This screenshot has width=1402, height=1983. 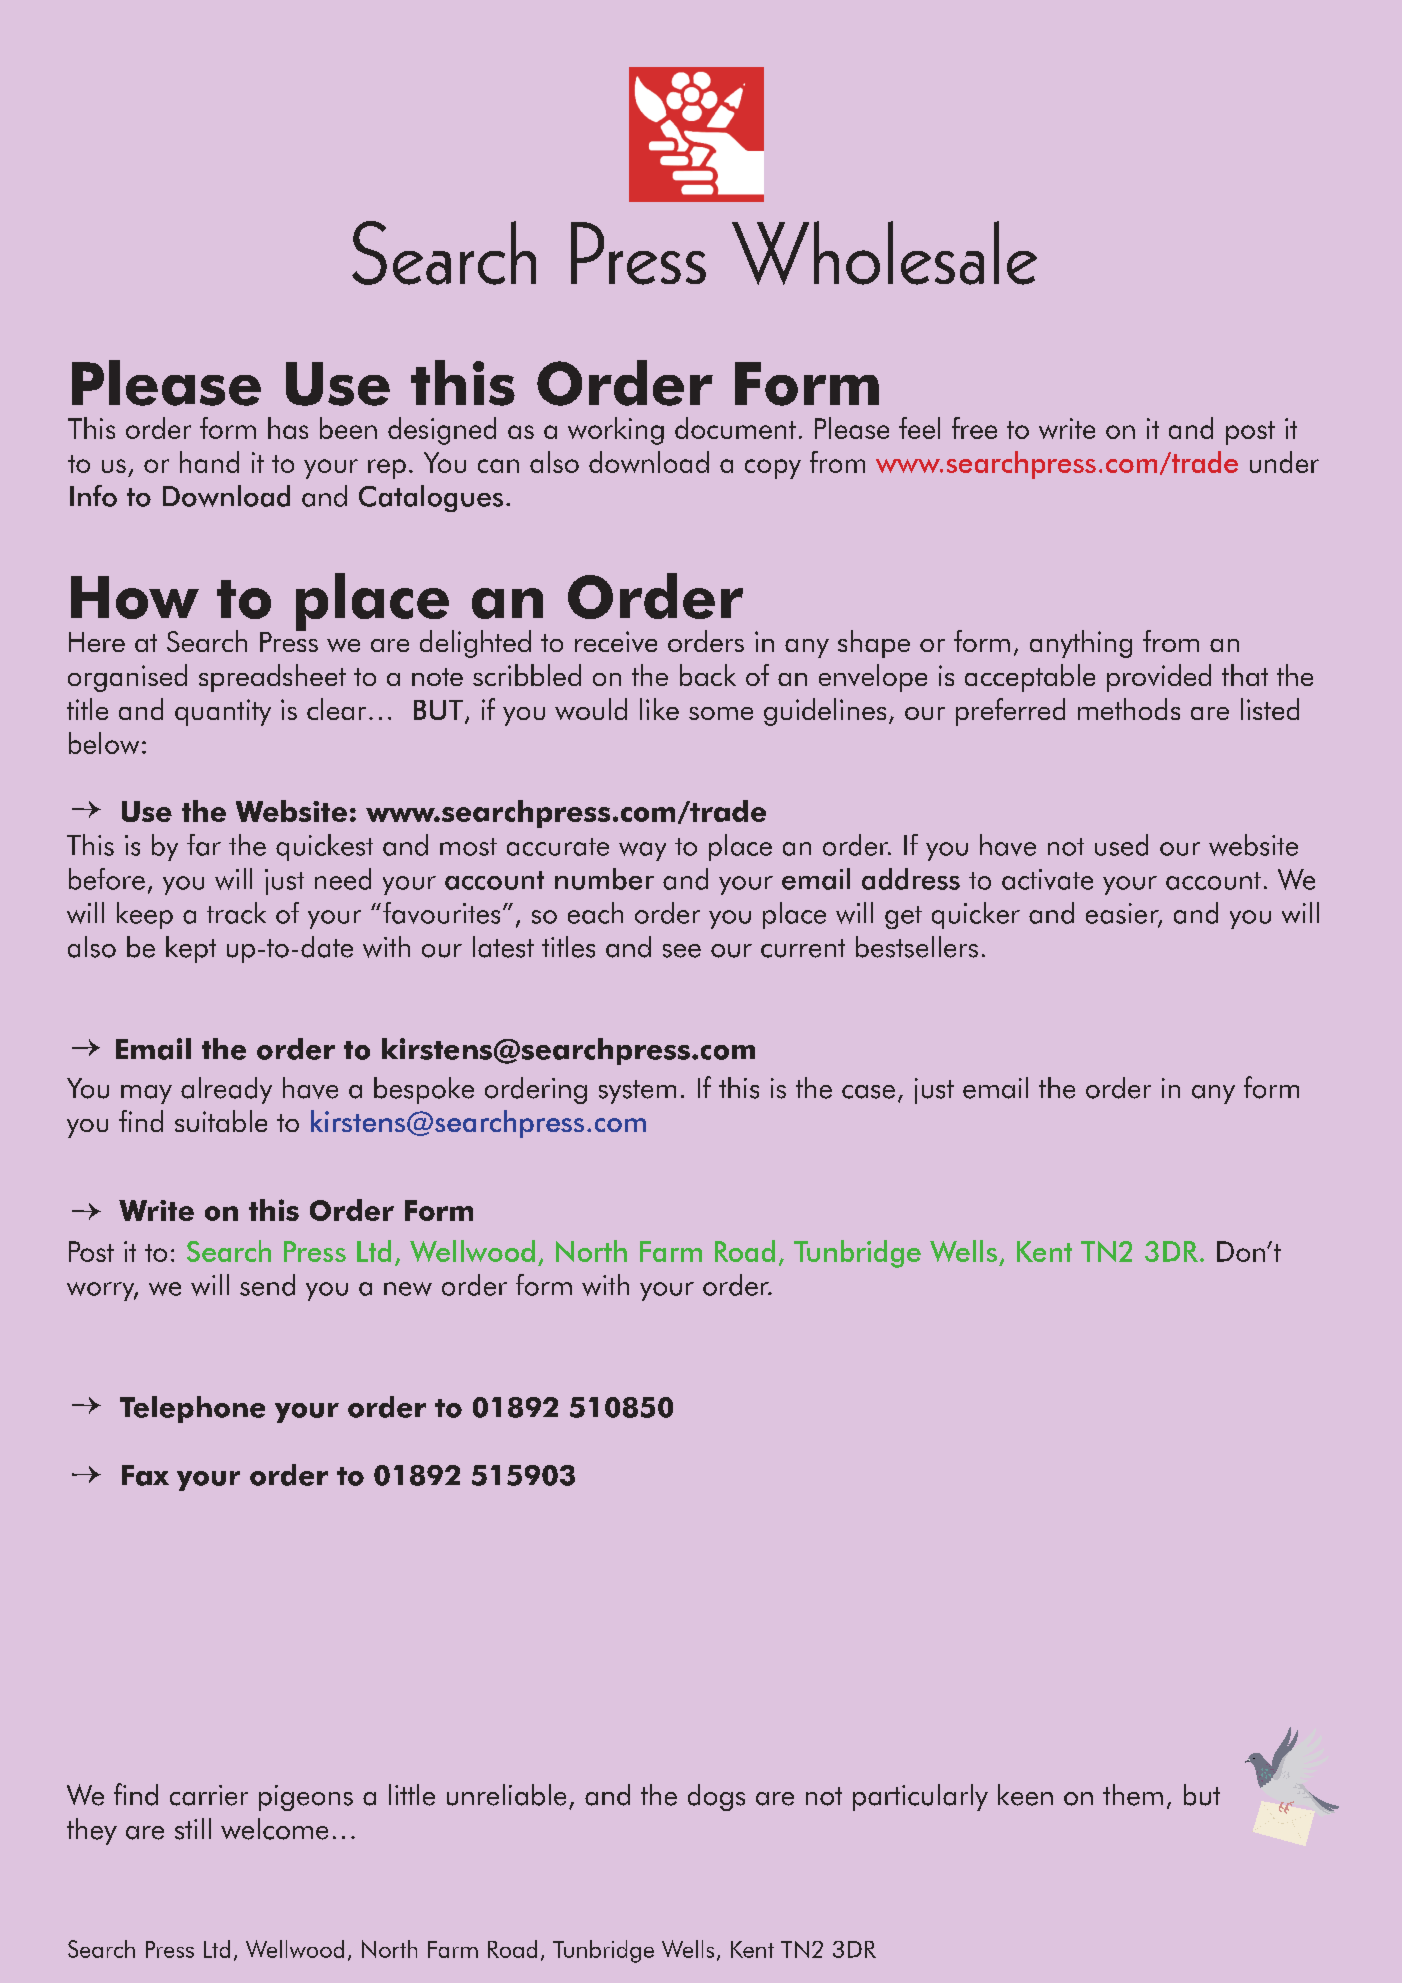 I want to click on dogs, so click(x=716, y=1797).
